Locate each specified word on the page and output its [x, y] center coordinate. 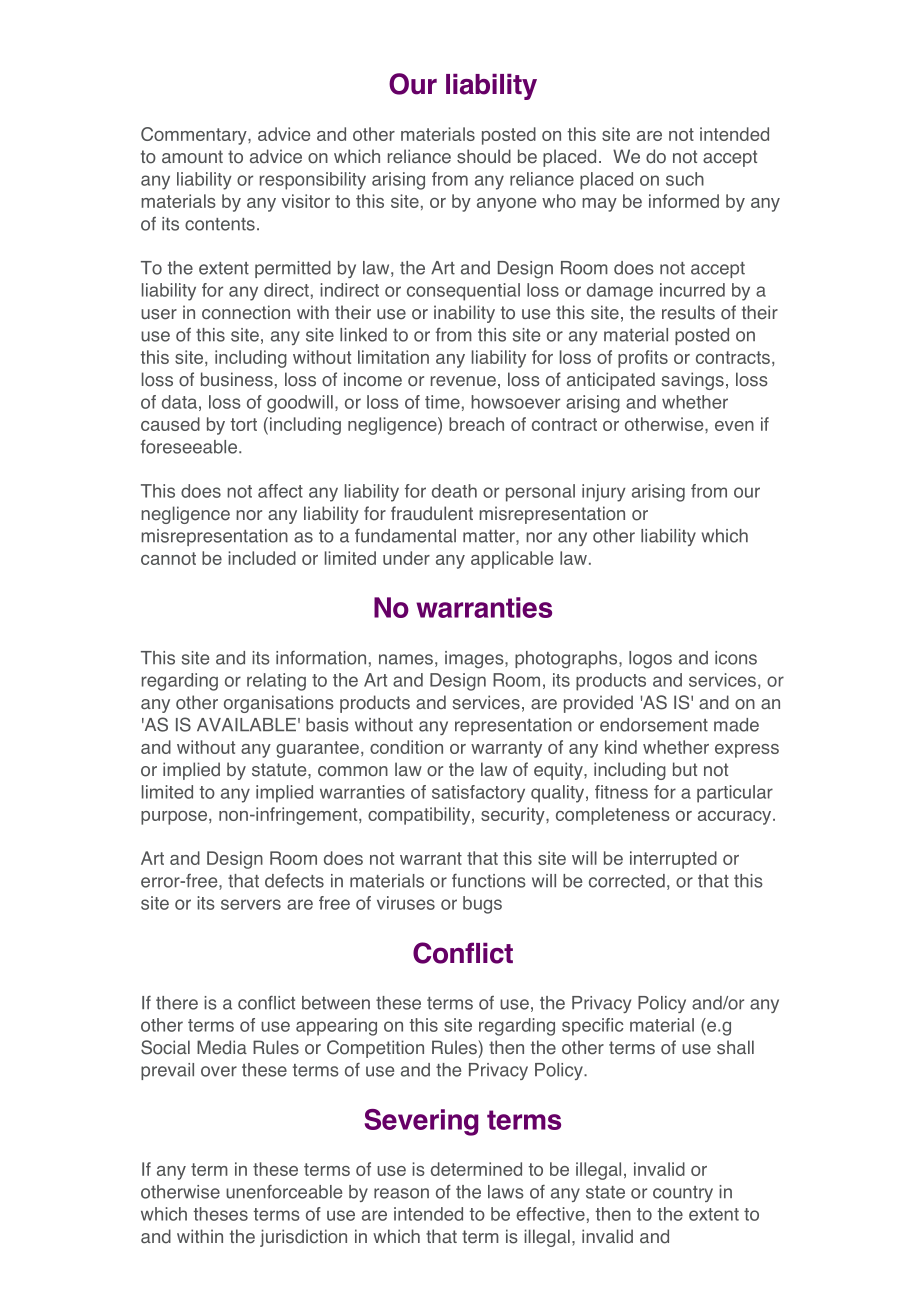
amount [192, 157]
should [484, 156]
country [683, 1194]
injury [604, 493]
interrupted [673, 860]
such [685, 179]
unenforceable [284, 1192]
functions [489, 881]
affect [280, 491]
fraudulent [432, 513]
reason [401, 1193]
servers [251, 904]
